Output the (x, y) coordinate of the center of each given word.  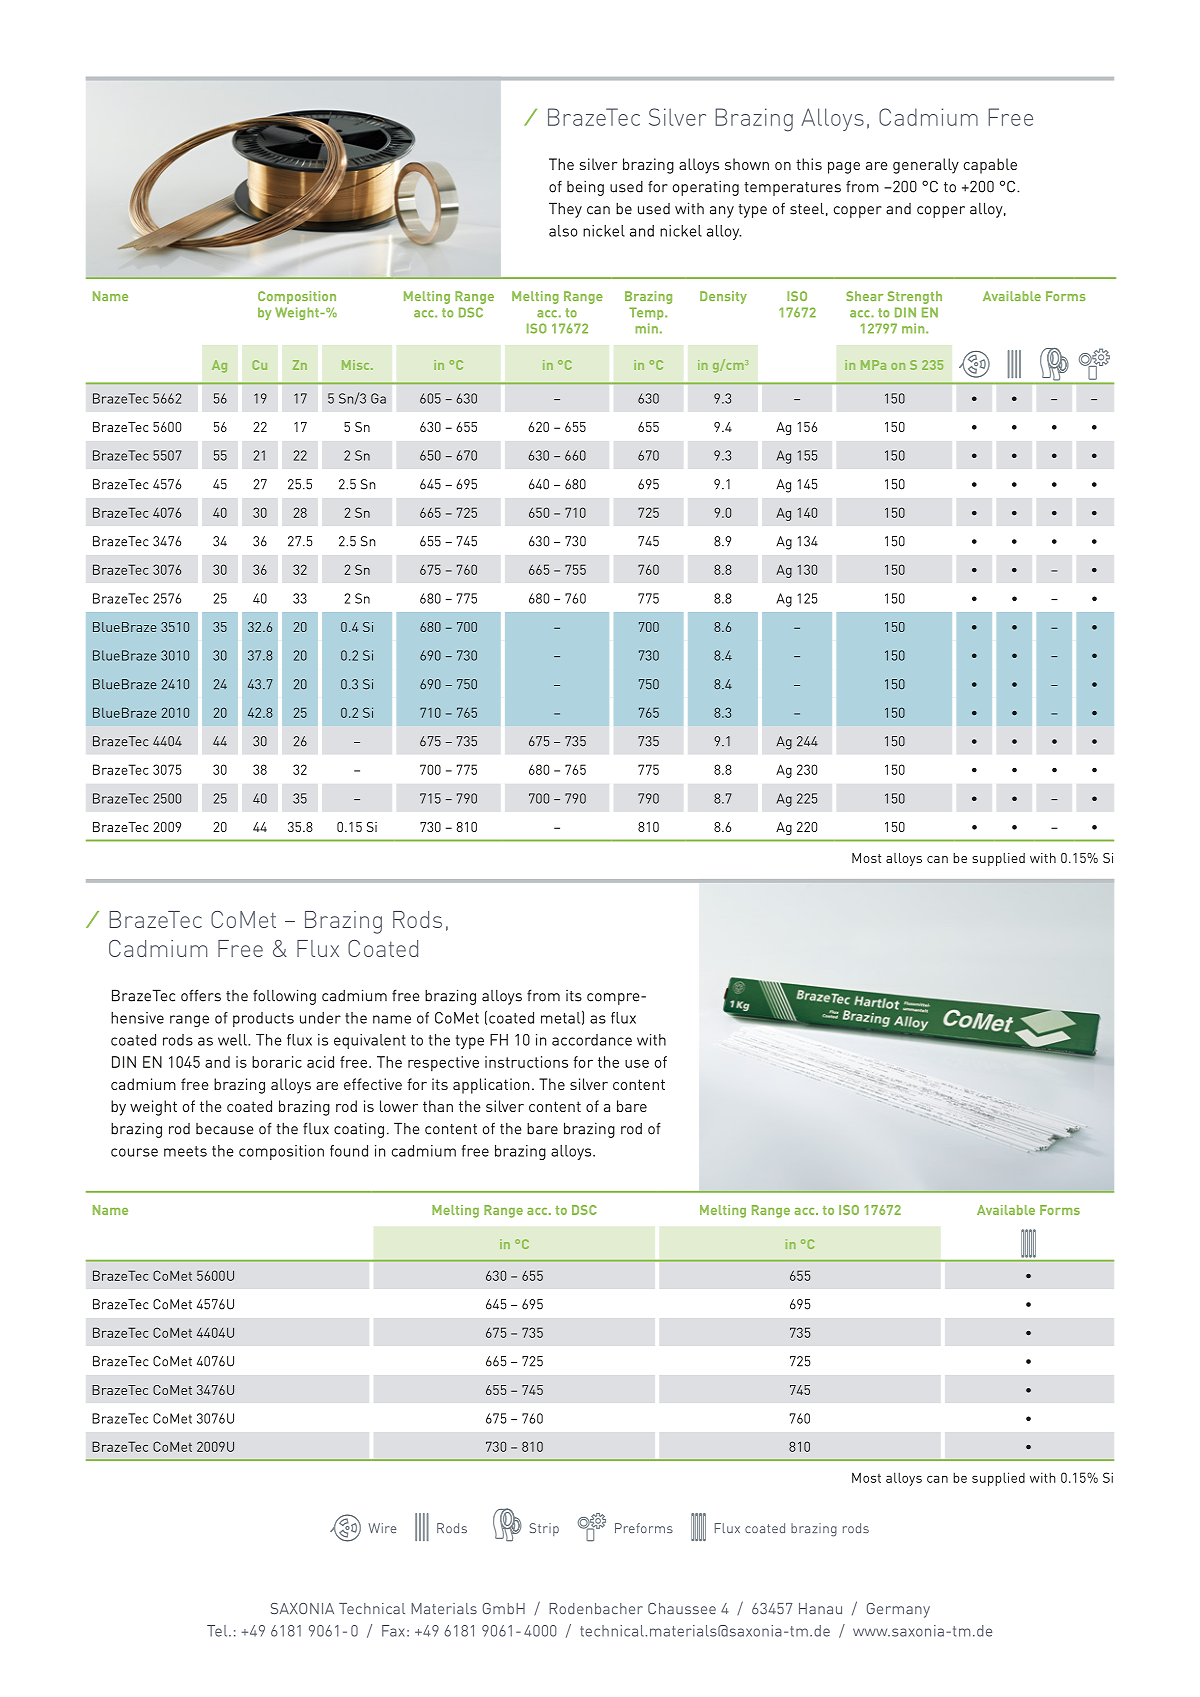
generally (926, 166)
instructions (526, 1062)
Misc (357, 365)
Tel (218, 1631)
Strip (544, 1529)
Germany (898, 1610)
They (565, 210)
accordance (592, 1040)
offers (201, 995)
